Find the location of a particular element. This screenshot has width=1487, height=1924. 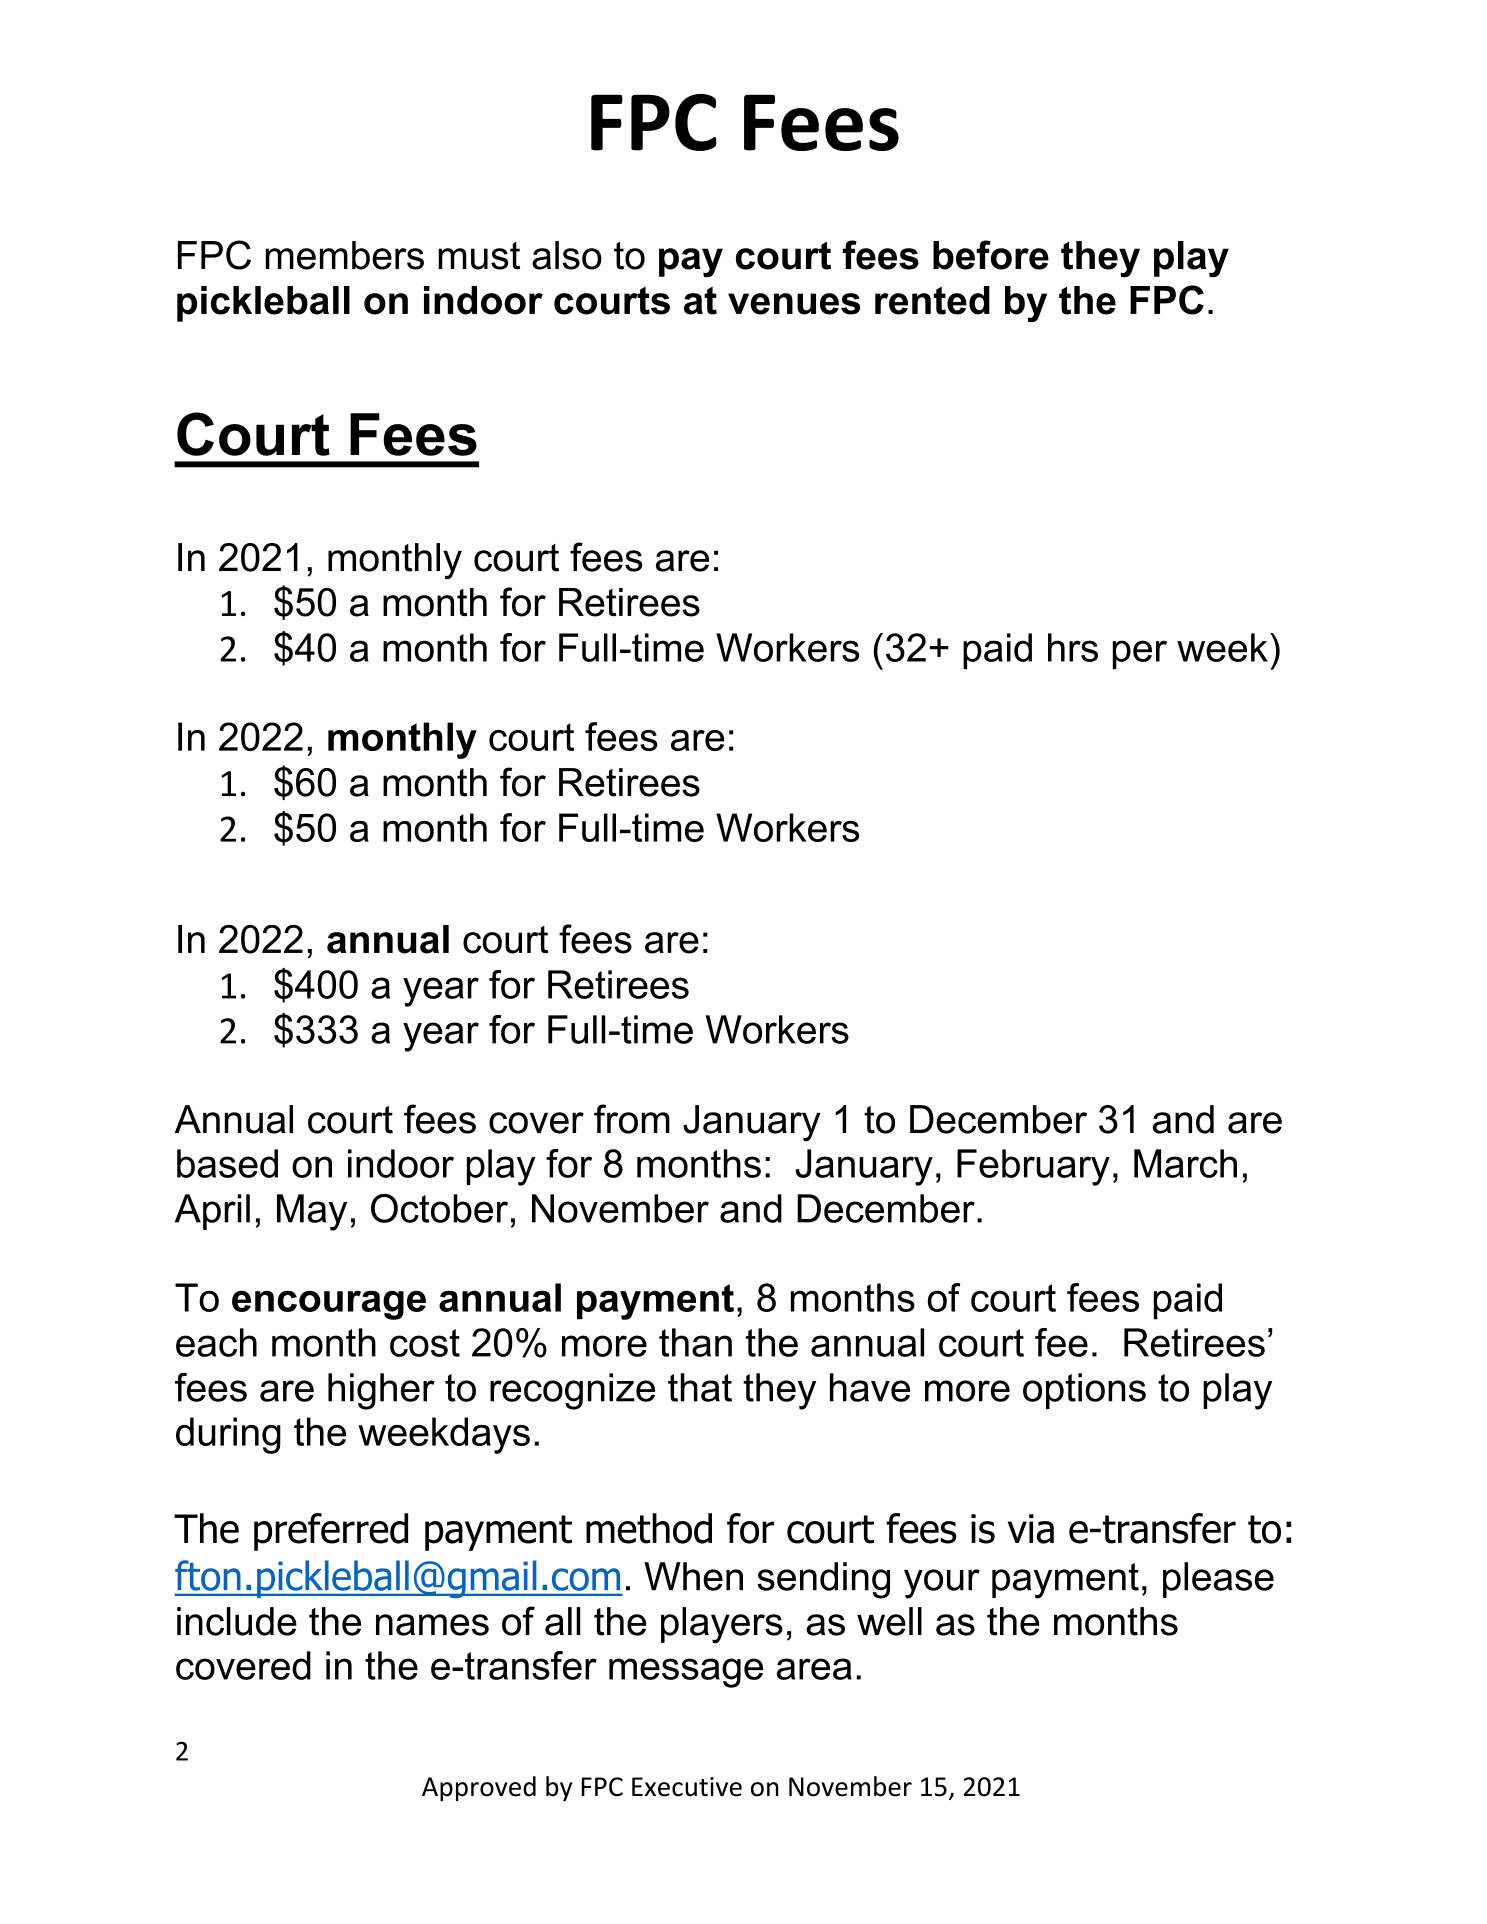

venues is located at coordinates (794, 304).
